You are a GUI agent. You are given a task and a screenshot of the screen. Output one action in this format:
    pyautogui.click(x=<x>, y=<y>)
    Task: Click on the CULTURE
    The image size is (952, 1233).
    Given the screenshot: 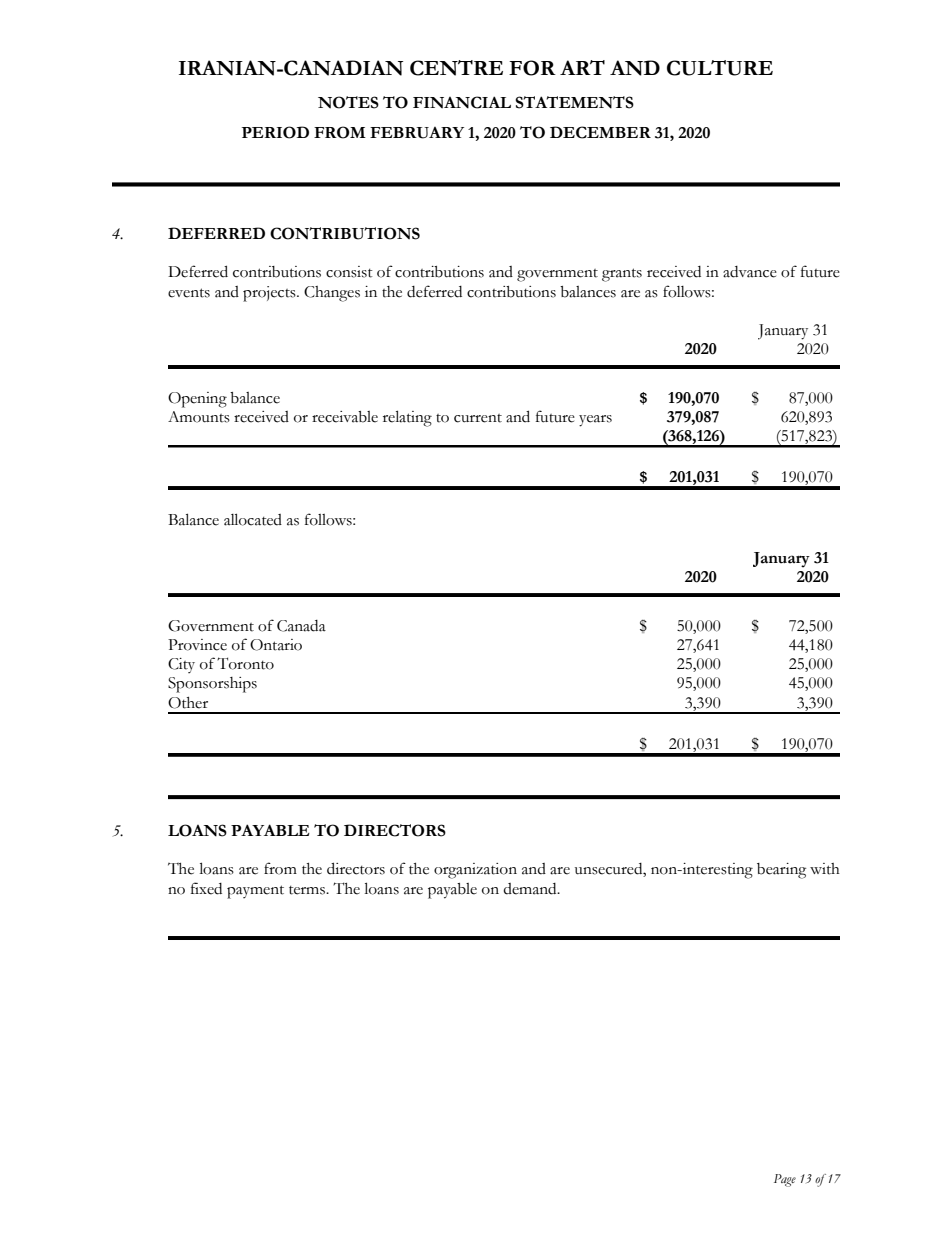 What is the action you would take?
    pyautogui.click(x=720, y=68)
